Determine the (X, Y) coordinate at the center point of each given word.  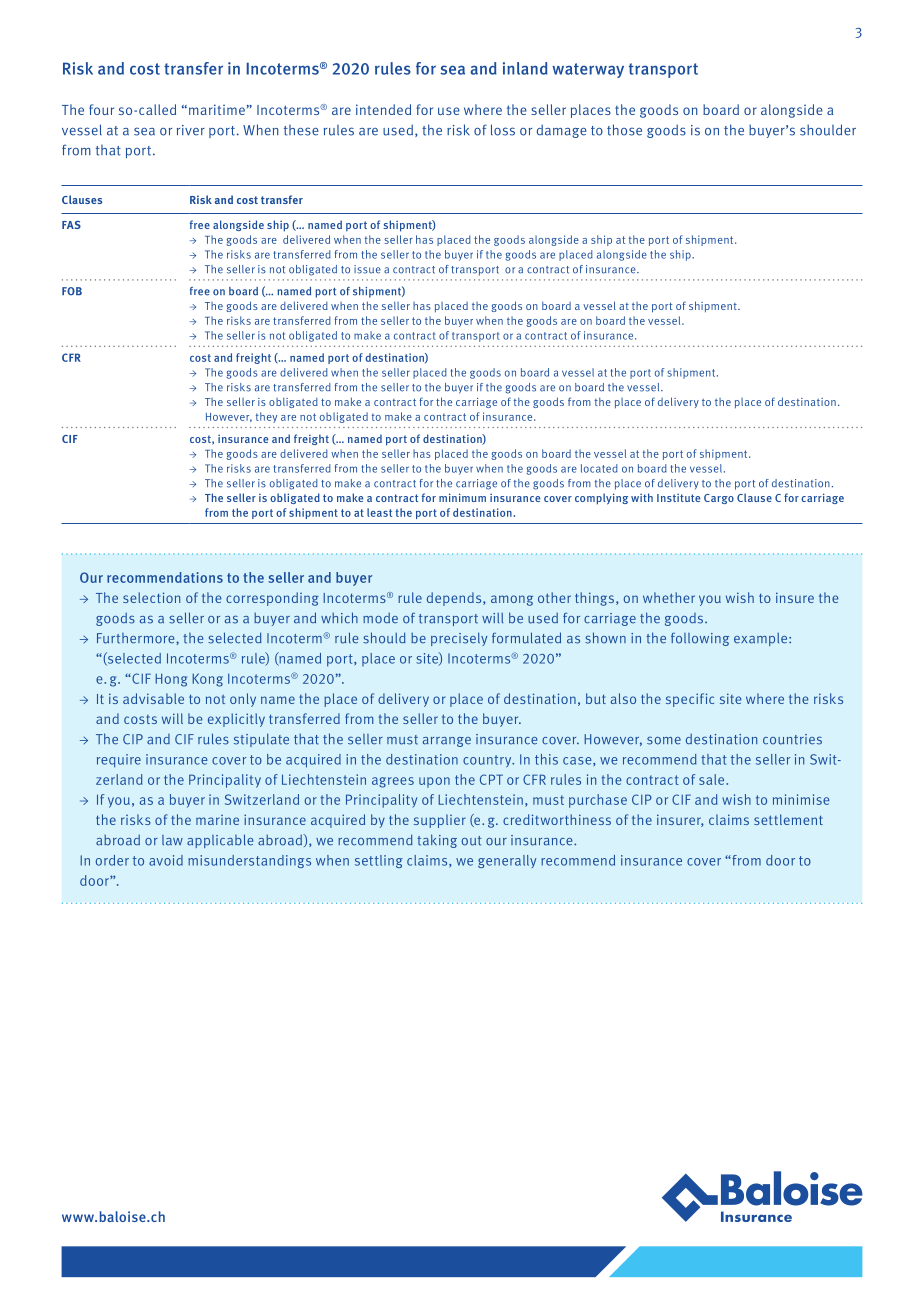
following (700, 639)
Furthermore (137, 638)
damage (562, 131)
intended (383, 109)
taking (437, 841)
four (101, 109)
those (624, 130)
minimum (462, 497)
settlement (788, 819)
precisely (459, 639)
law (172, 840)
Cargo (719, 499)
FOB (72, 291)
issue (367, 269)
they (266, 417)
